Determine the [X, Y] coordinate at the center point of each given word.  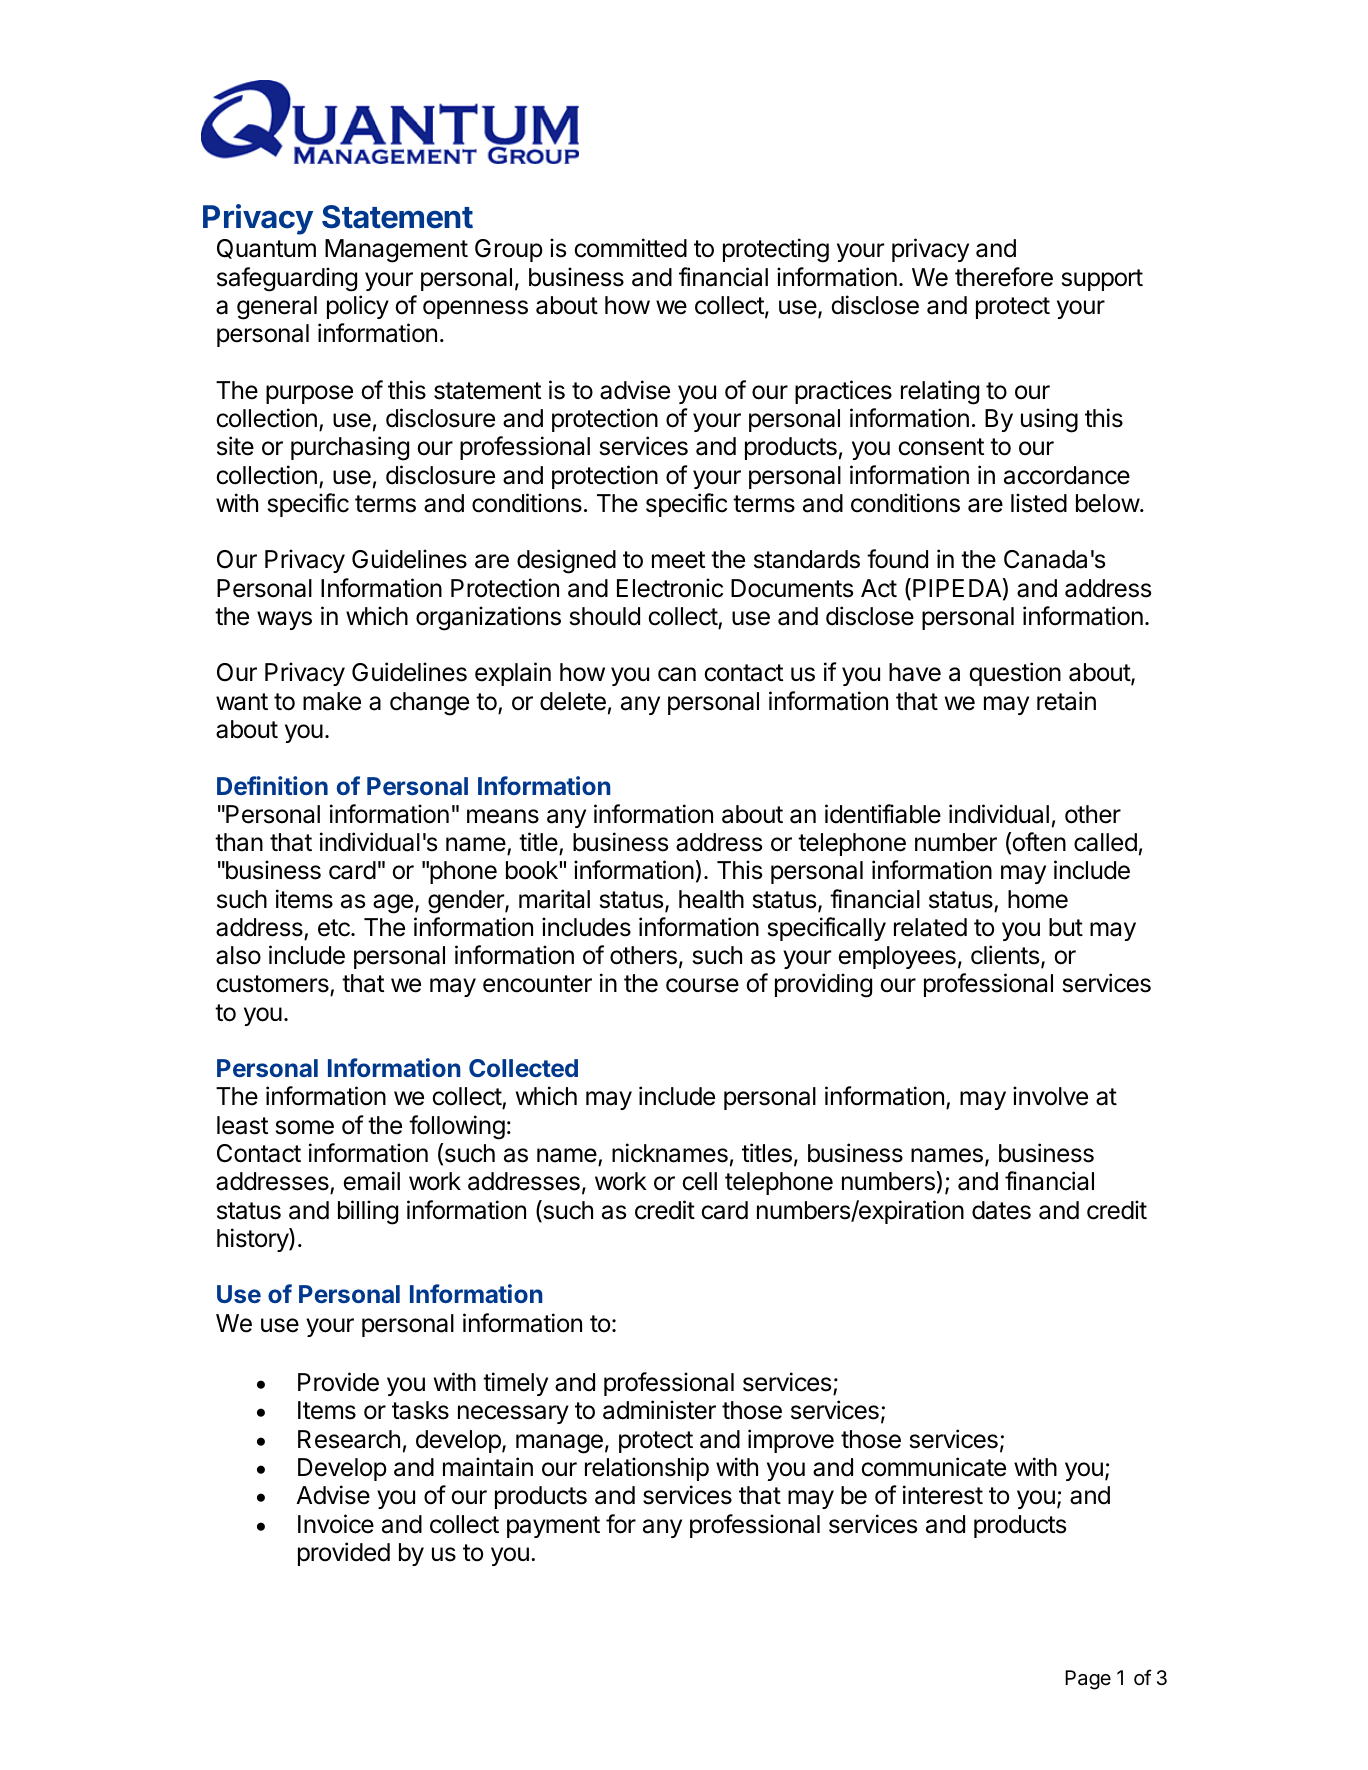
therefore [1004, 277]
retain [1066, 701]
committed [630, 248]
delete [573, 701]
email [371, 1181]
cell [699, 1181]
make [332, 701]
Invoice [336, 1524]
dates [1001, 1210]
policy [358, 307]
